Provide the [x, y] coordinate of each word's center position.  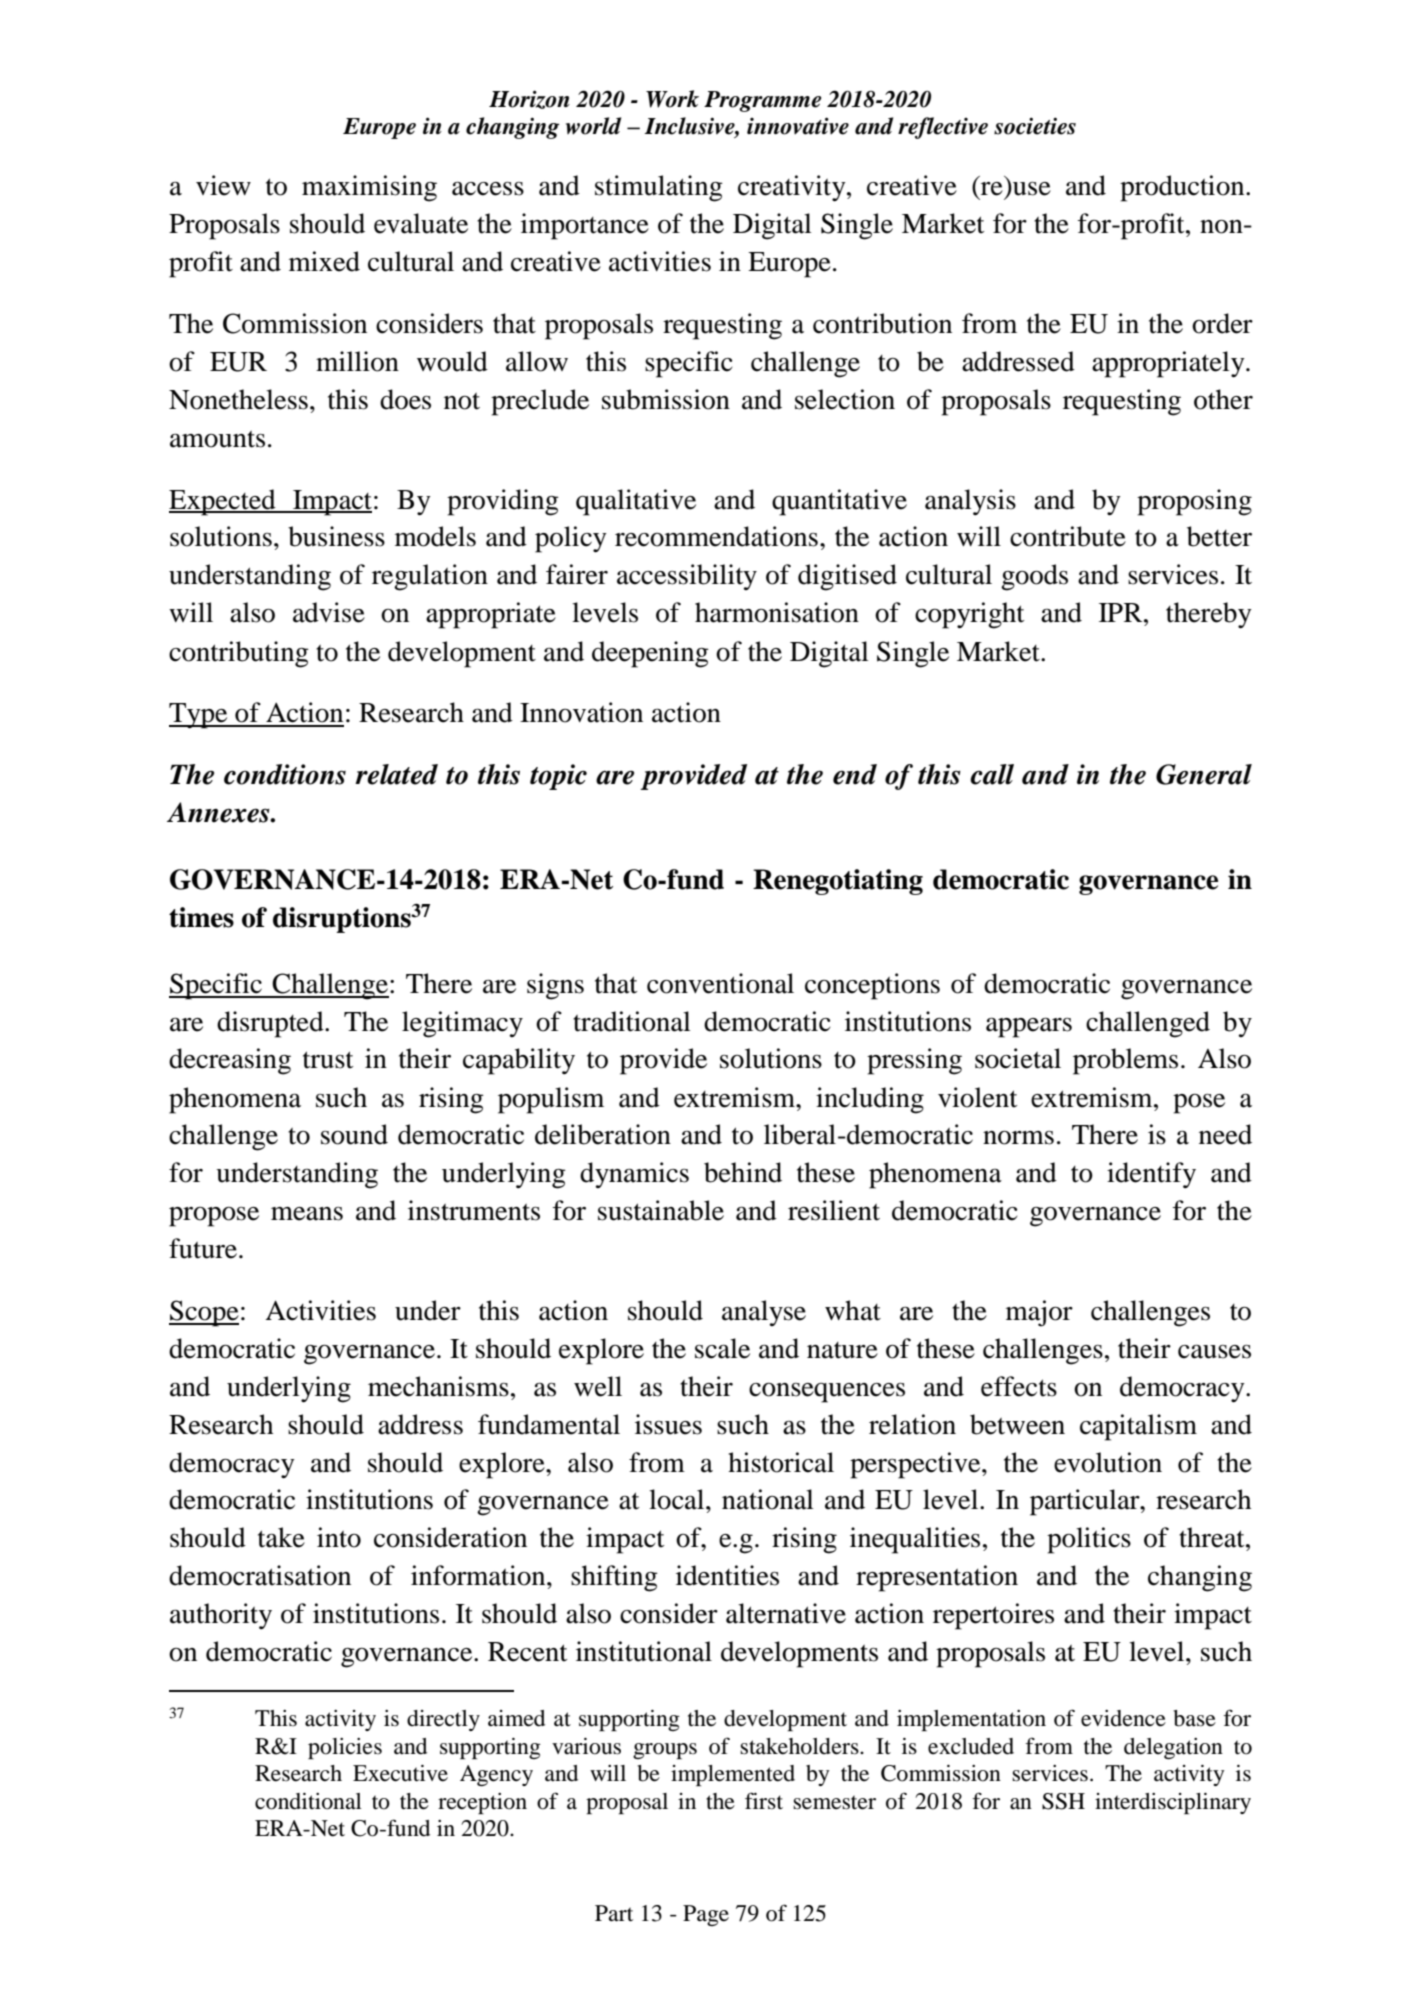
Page [706, 1915]
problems [1125, 1061]
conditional [308, 1801]
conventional [720, 983]
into [339, 1537]
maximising [369, 188]
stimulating [659, 188]
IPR [1122, 612]
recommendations [716, 536]
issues [668, 1424]
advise [329, 612]
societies [1035, 126]
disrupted [271, 1024]
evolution [1108, 1462]
